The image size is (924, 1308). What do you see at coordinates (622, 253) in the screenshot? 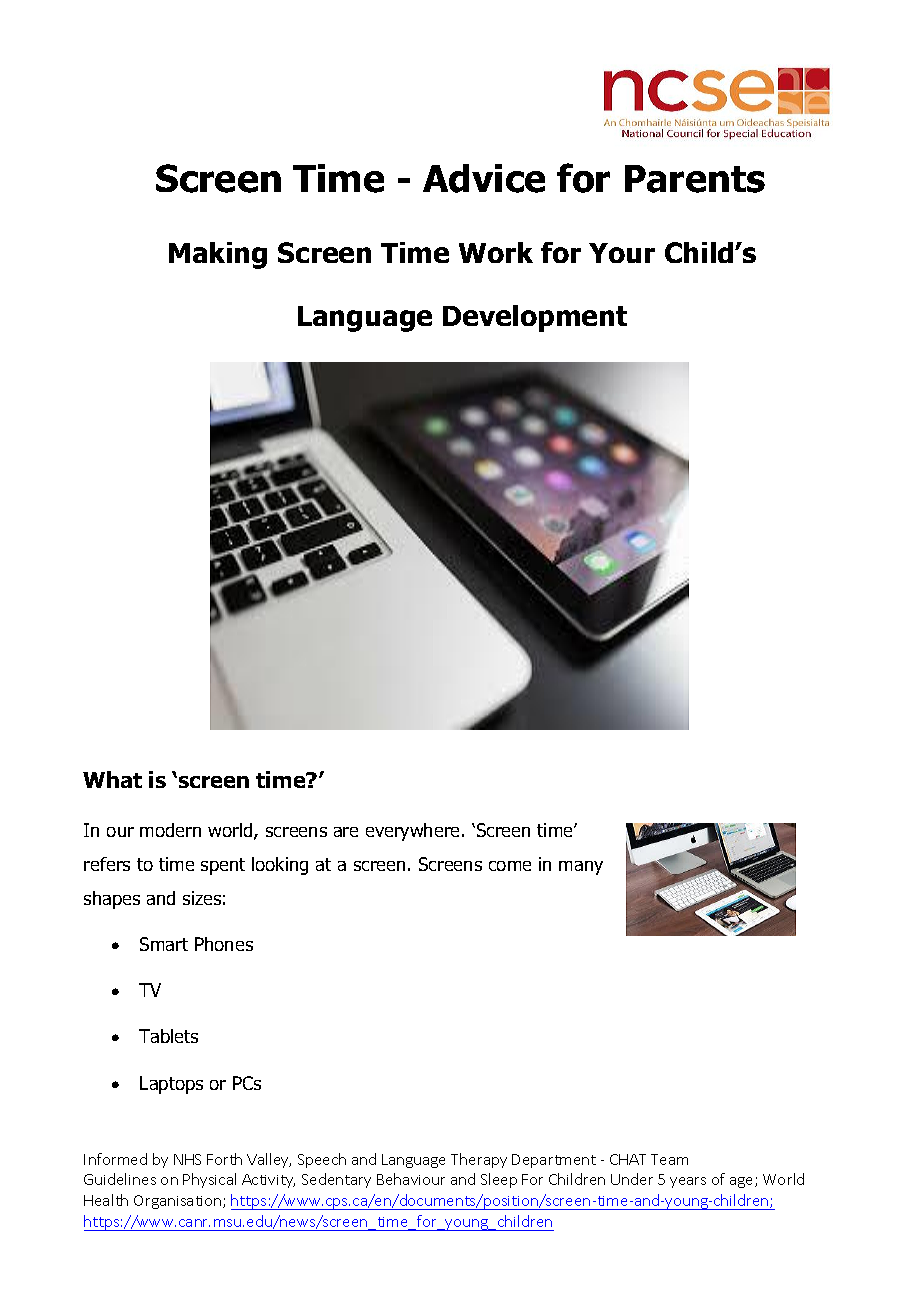
I see `Your` at bounding box center [622, 253].
